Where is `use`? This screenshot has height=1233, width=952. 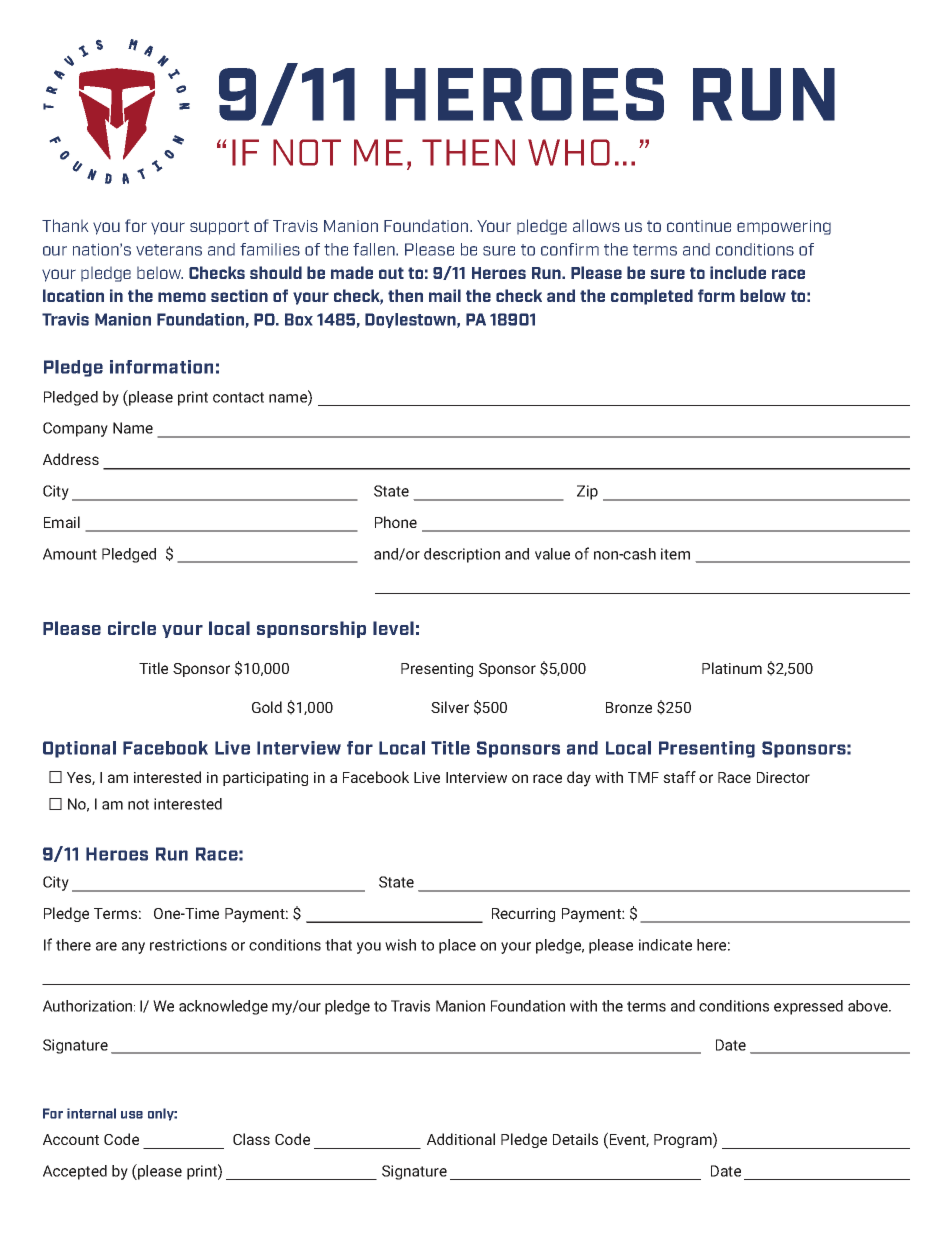 use is located at coordinates (132, 1115).
